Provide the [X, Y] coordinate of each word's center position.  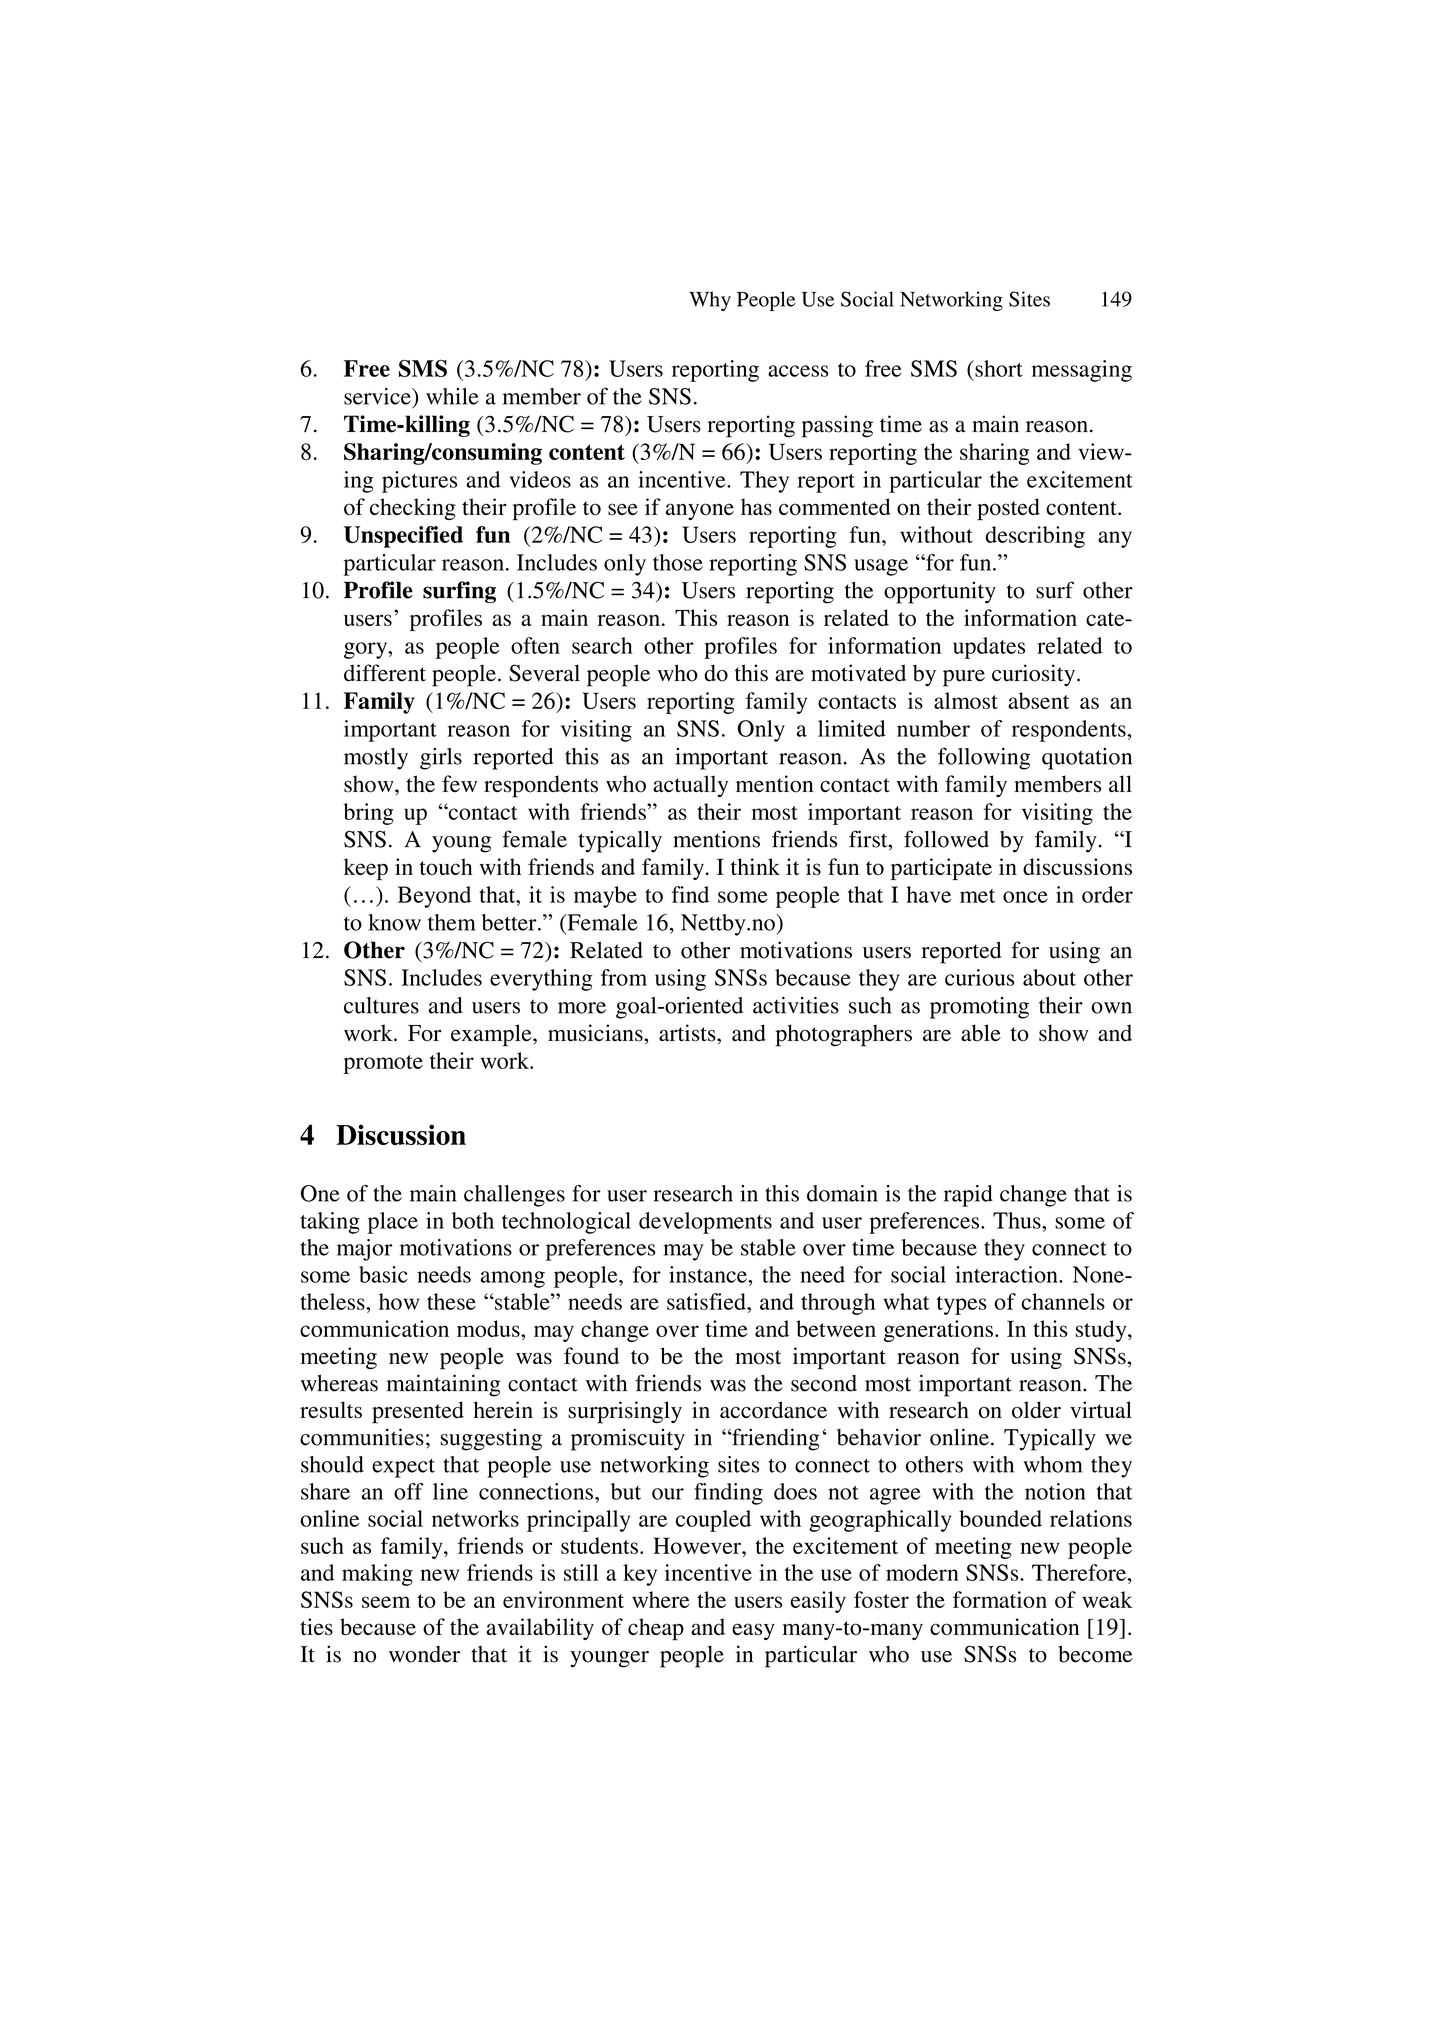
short [998, 368]
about [1049, 977]
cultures [381, 1005]
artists [688, 1033]
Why [710, 301]
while [452, 396]
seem [386, 1602]
